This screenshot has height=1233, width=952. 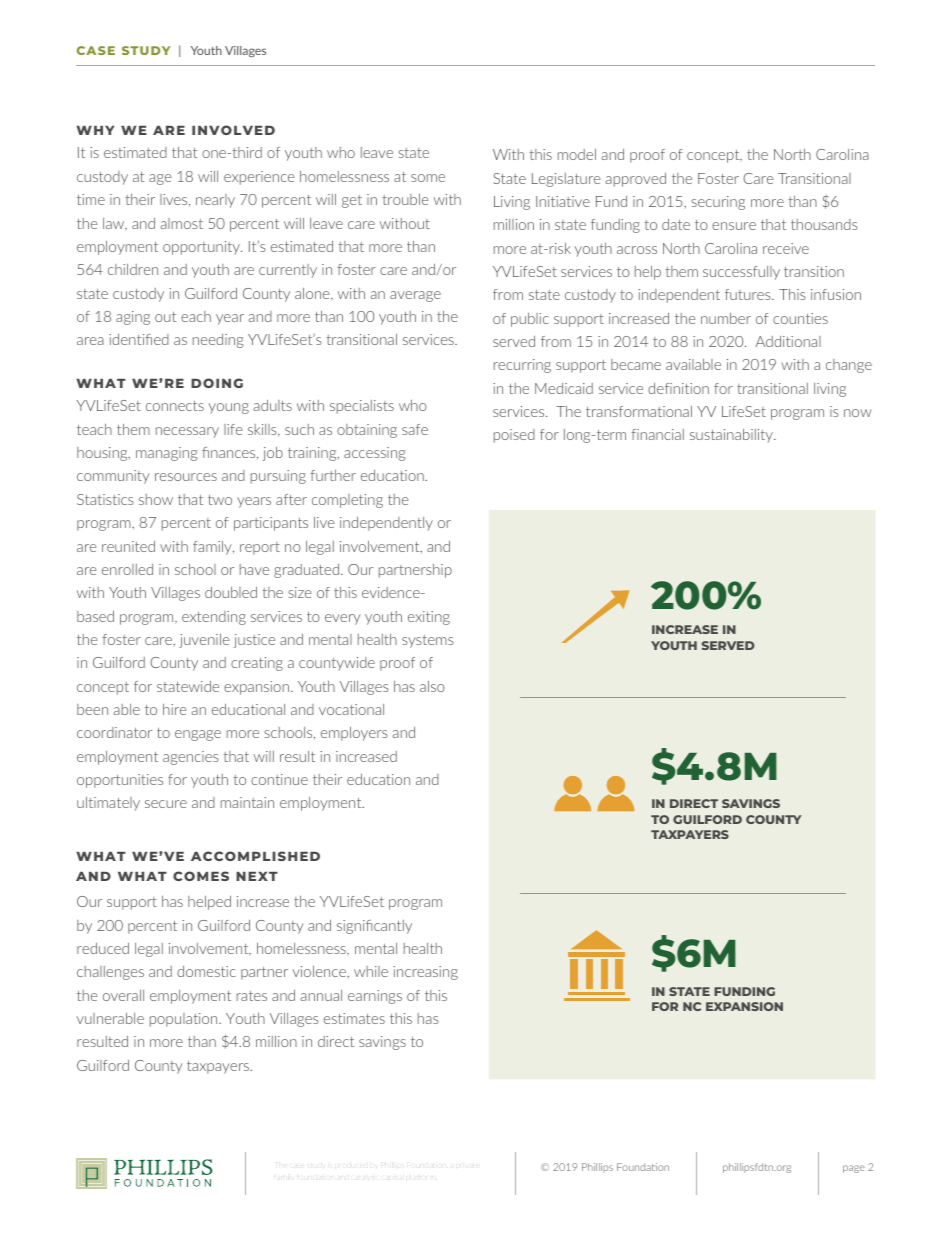 What do you see at coordinates (185, 1020) in the screenshot?
I see `population` at bounding box center [185, 1020].
